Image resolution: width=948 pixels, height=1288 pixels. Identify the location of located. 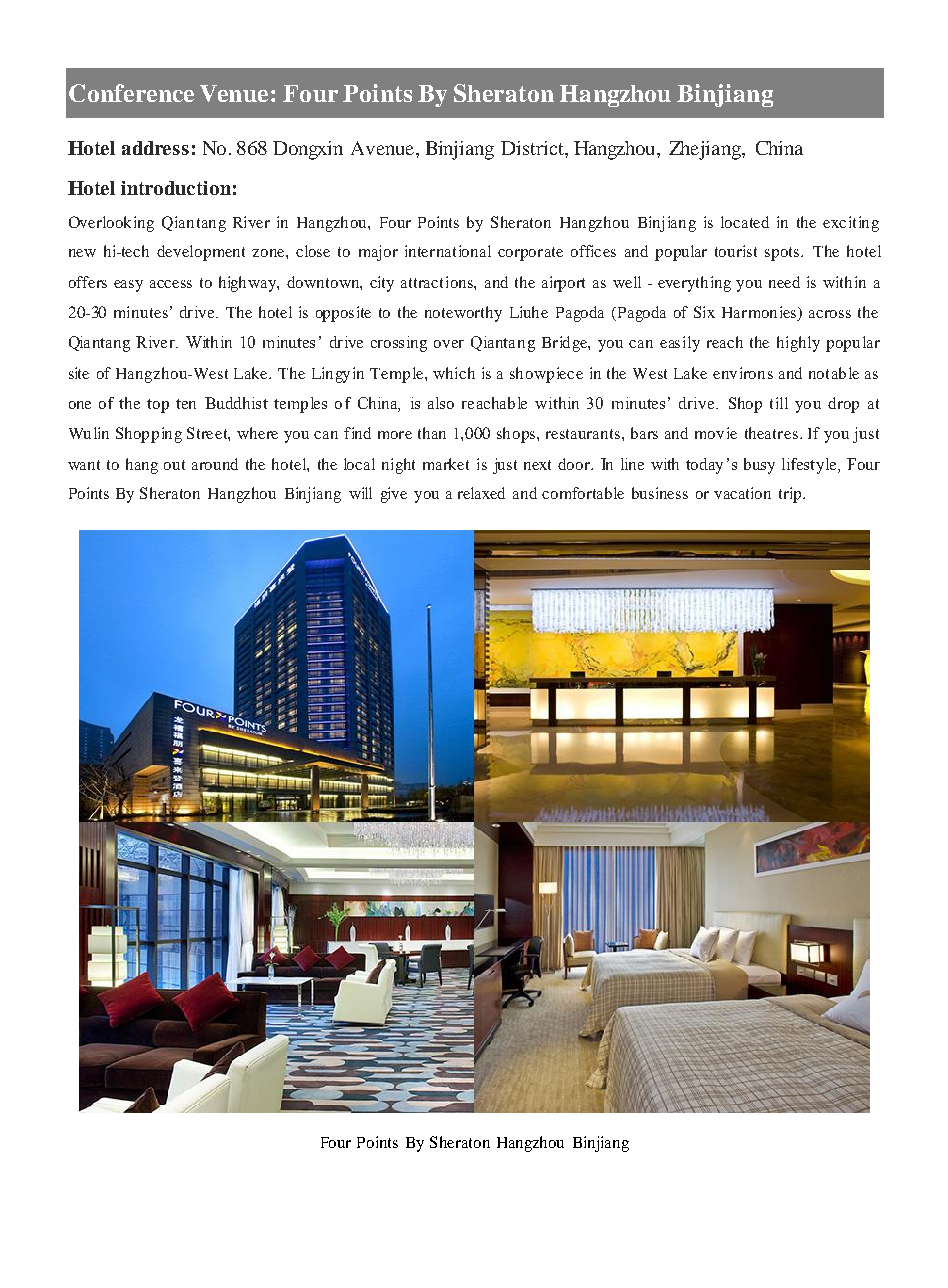
(745, 222).
